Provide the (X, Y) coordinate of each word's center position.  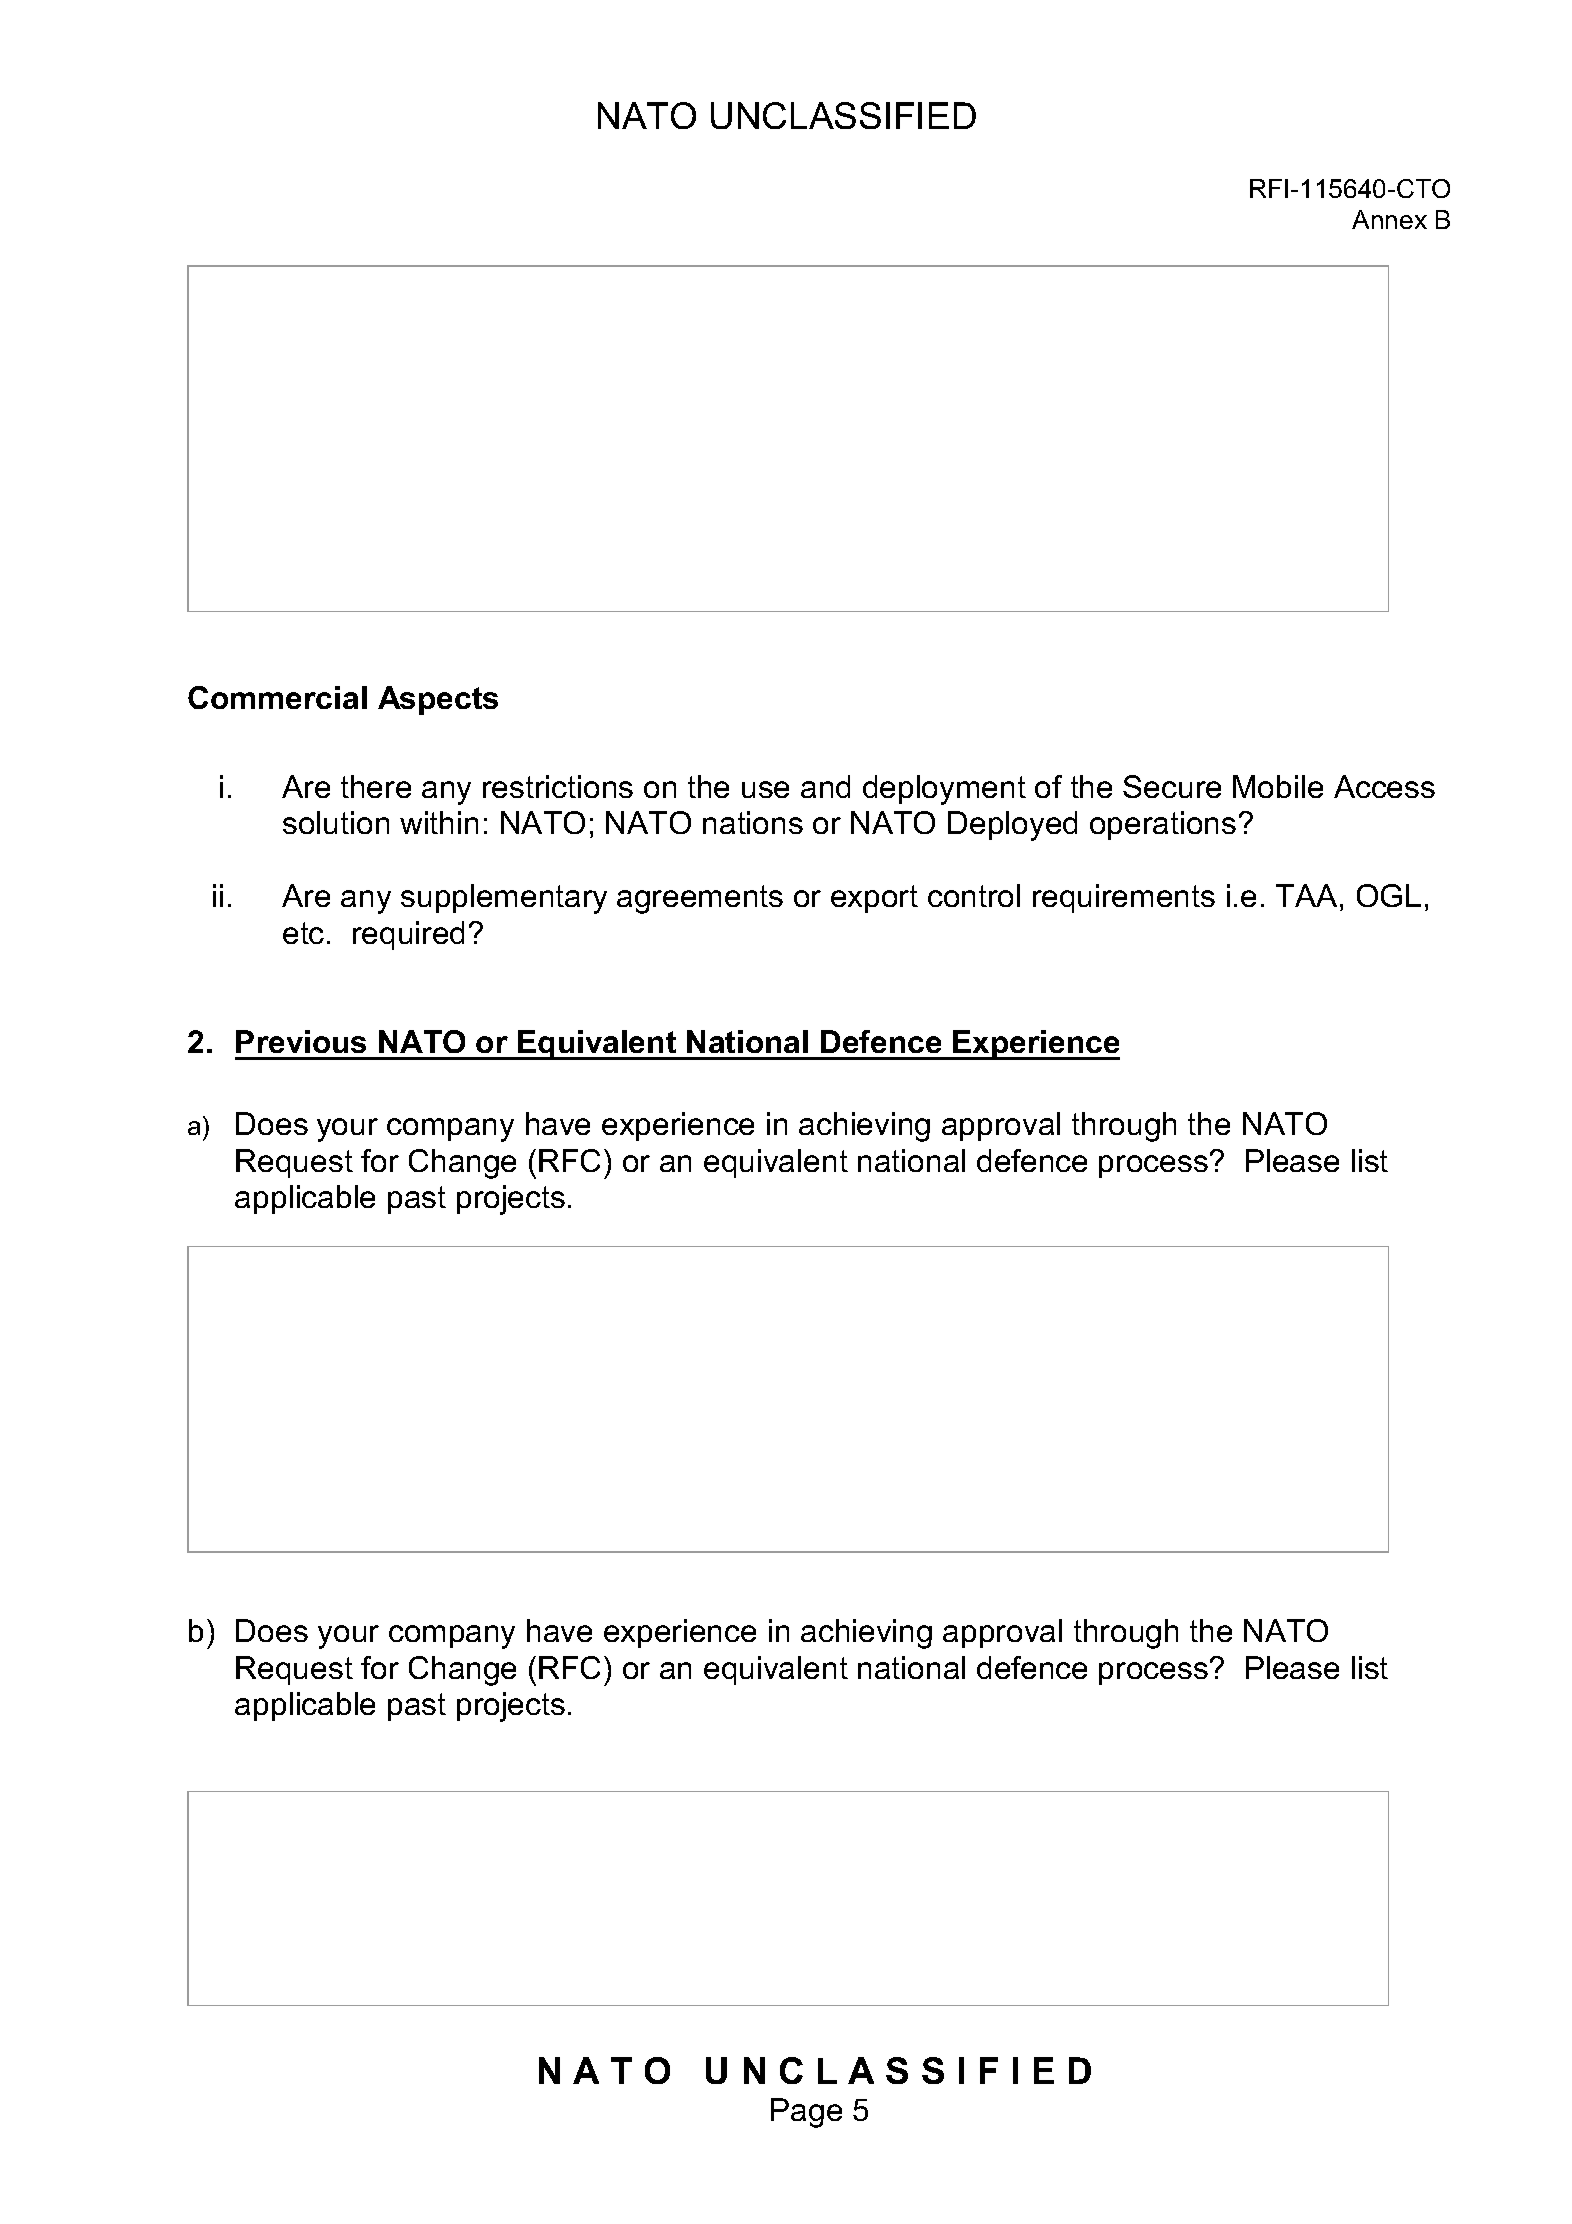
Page (806, 2113)
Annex (1389, 219)
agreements (700, 899)
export (874, 899)
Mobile (1278, 786)
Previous (301, 1041)
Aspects (438, 700)
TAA (1306, 895)
